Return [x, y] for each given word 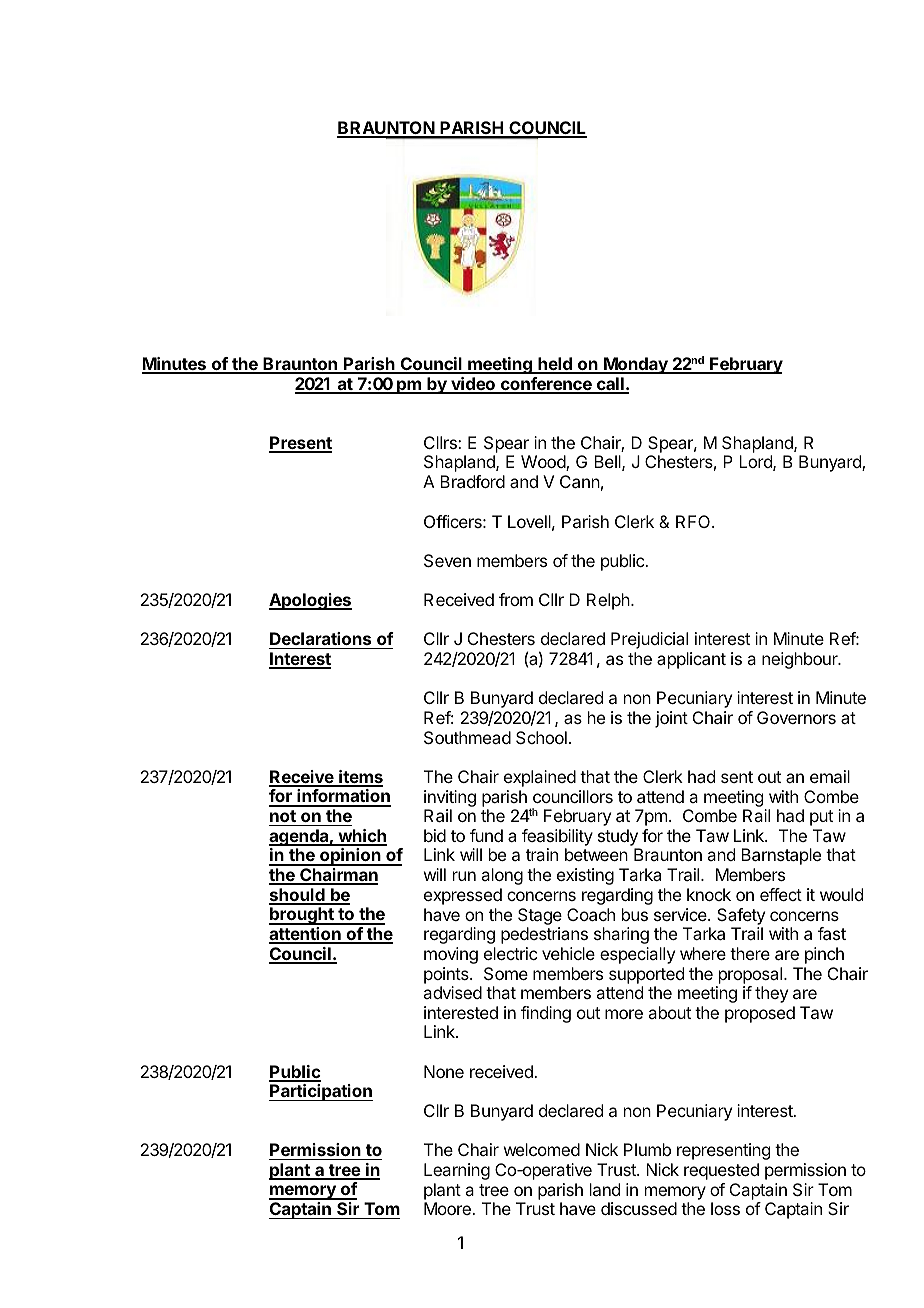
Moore [448, 1208]
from [516, 599]
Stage [540, 916]
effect [781, 894]
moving [451, 955]
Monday [636, 365]
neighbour [801, 660]
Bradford [472, 481]
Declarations [320, 638]
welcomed [542, 1149]
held [555, 365]
